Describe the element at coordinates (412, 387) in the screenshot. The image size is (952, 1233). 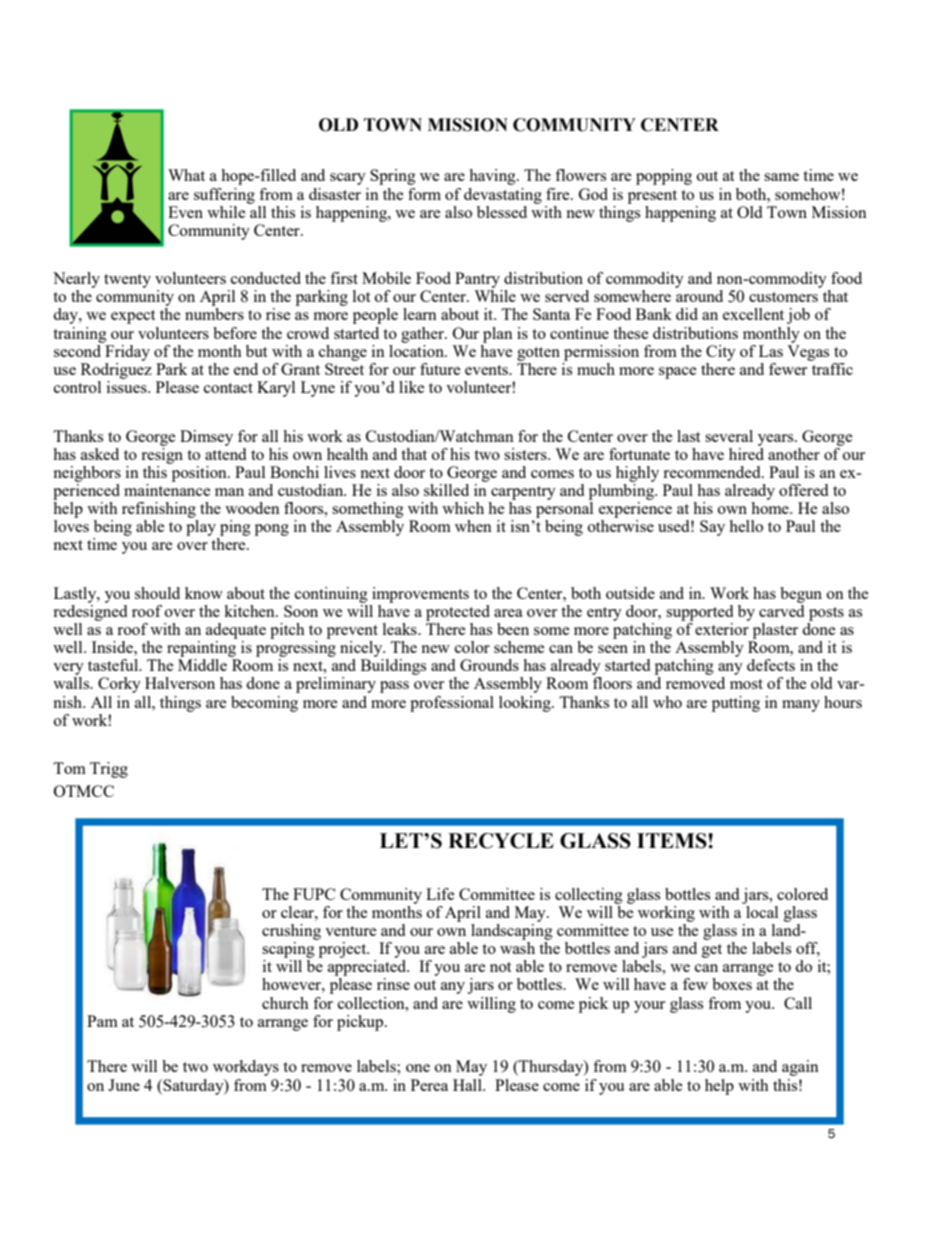
I see `like` at that location.
